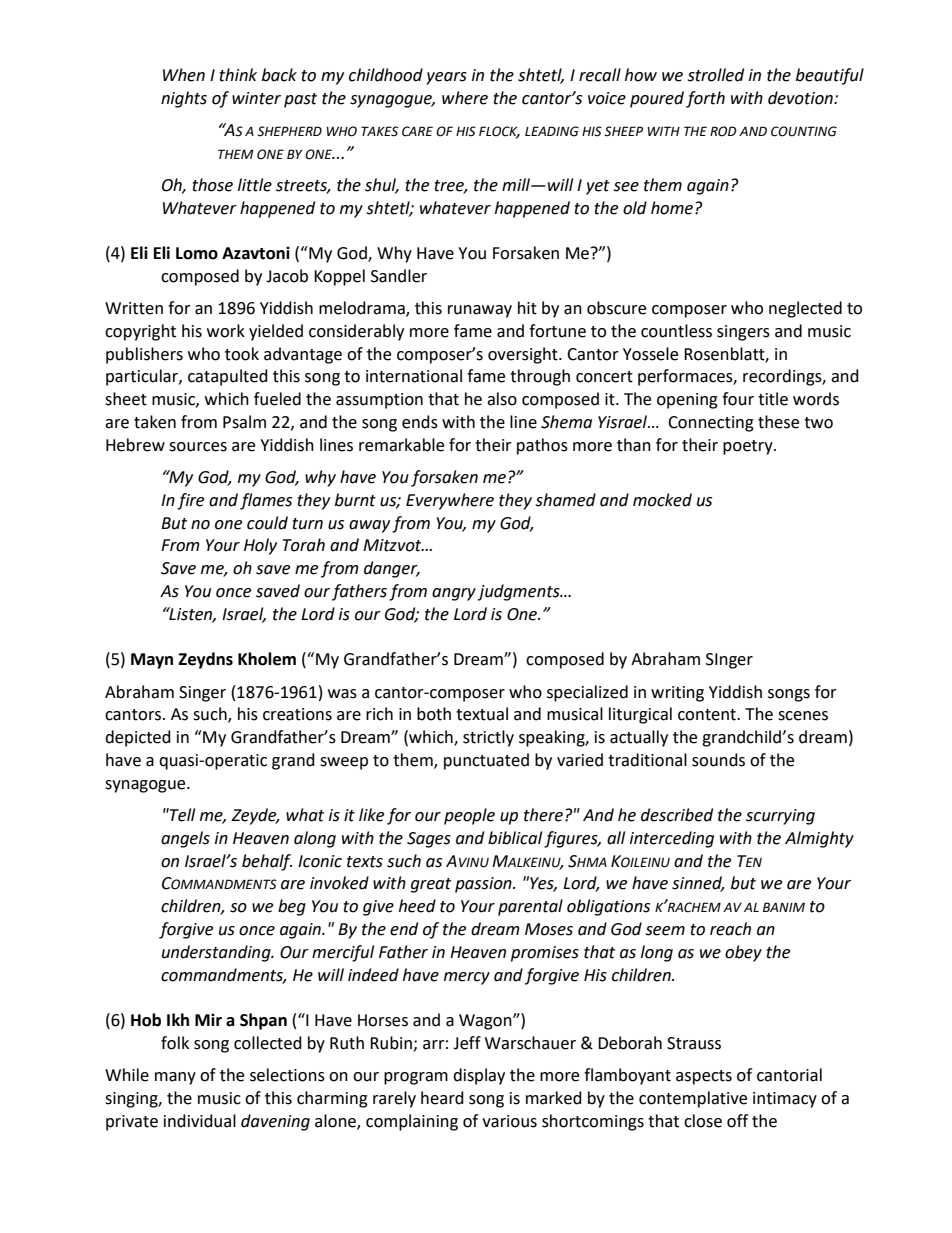 The height and width of the screenshot is (1233, 952). Describe the element at coordinates (805, 309) in the screenshot. I see `neglected` at that location.
